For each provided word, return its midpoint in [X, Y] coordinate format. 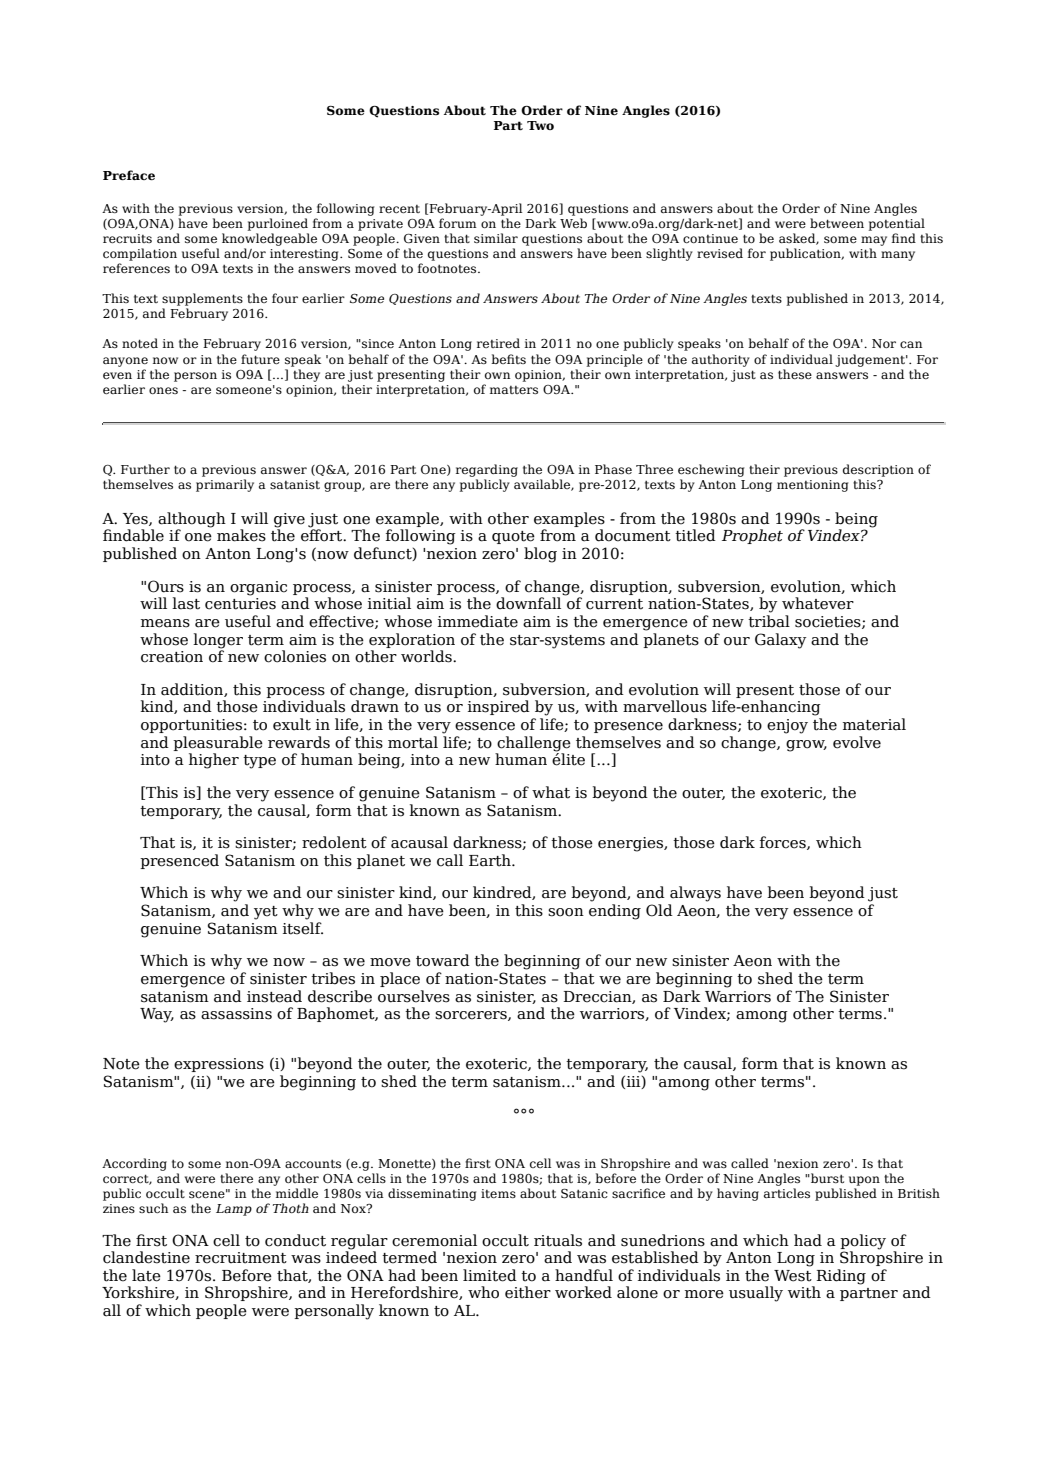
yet [266, 913]
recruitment [241, 1258]
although [192, 521]
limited [490, 1275]
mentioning [812, 486]
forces [784, 843]
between [837, 223]
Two [540, 125]
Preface [129, 175]
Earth [491, 860]
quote [513, 537]
